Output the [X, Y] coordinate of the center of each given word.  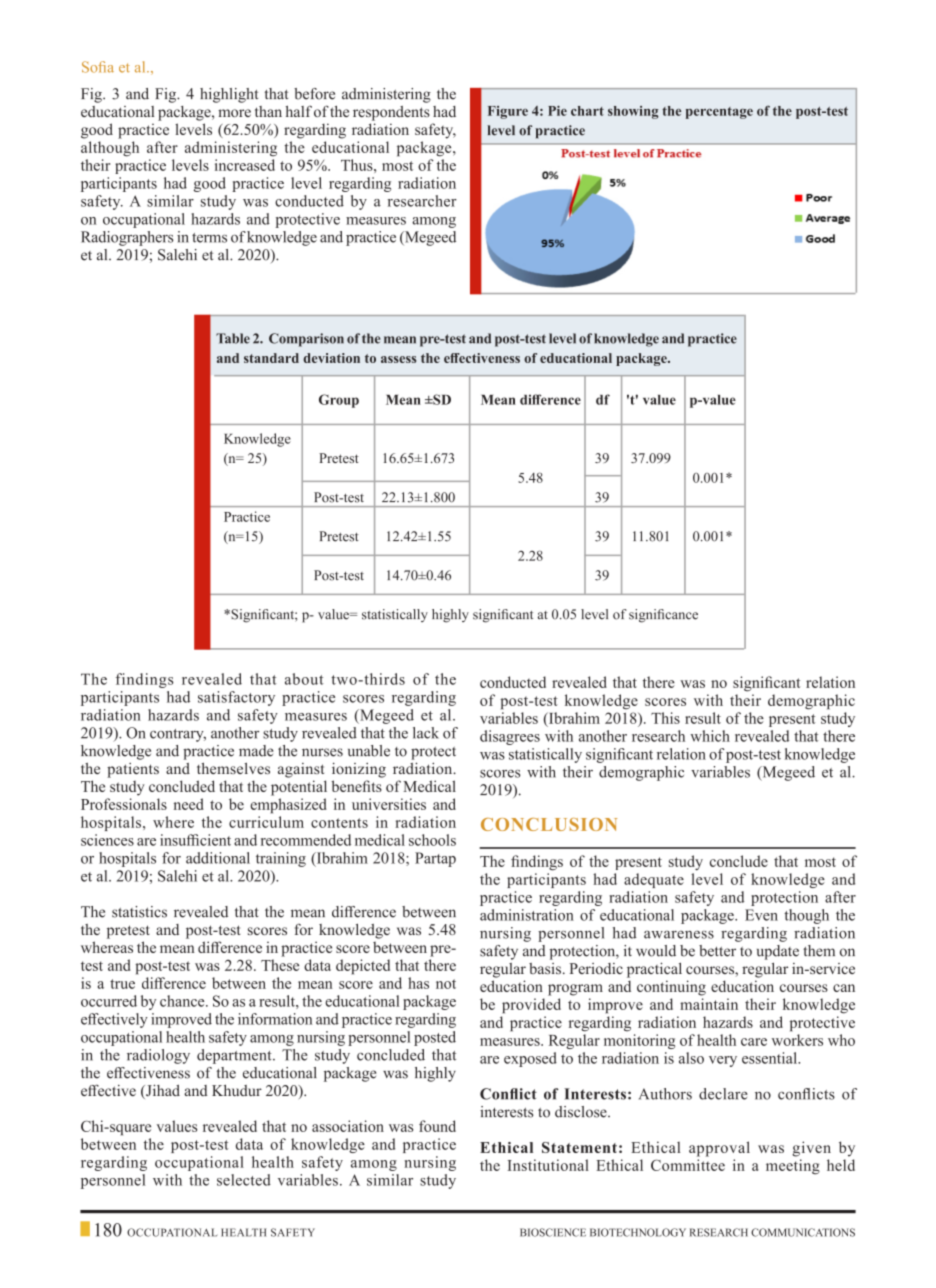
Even [761, 915]
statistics [139, 912]
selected [244, 1180]
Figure [508, 112]
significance [663, 616]
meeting [793, 1167]
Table [233, 338]
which [710, 736]
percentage [719, 113]
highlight [229, 95]
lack [426, 733]
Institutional [548, 1165]
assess [398, 359]
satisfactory [236, 698]
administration [527, 915]
